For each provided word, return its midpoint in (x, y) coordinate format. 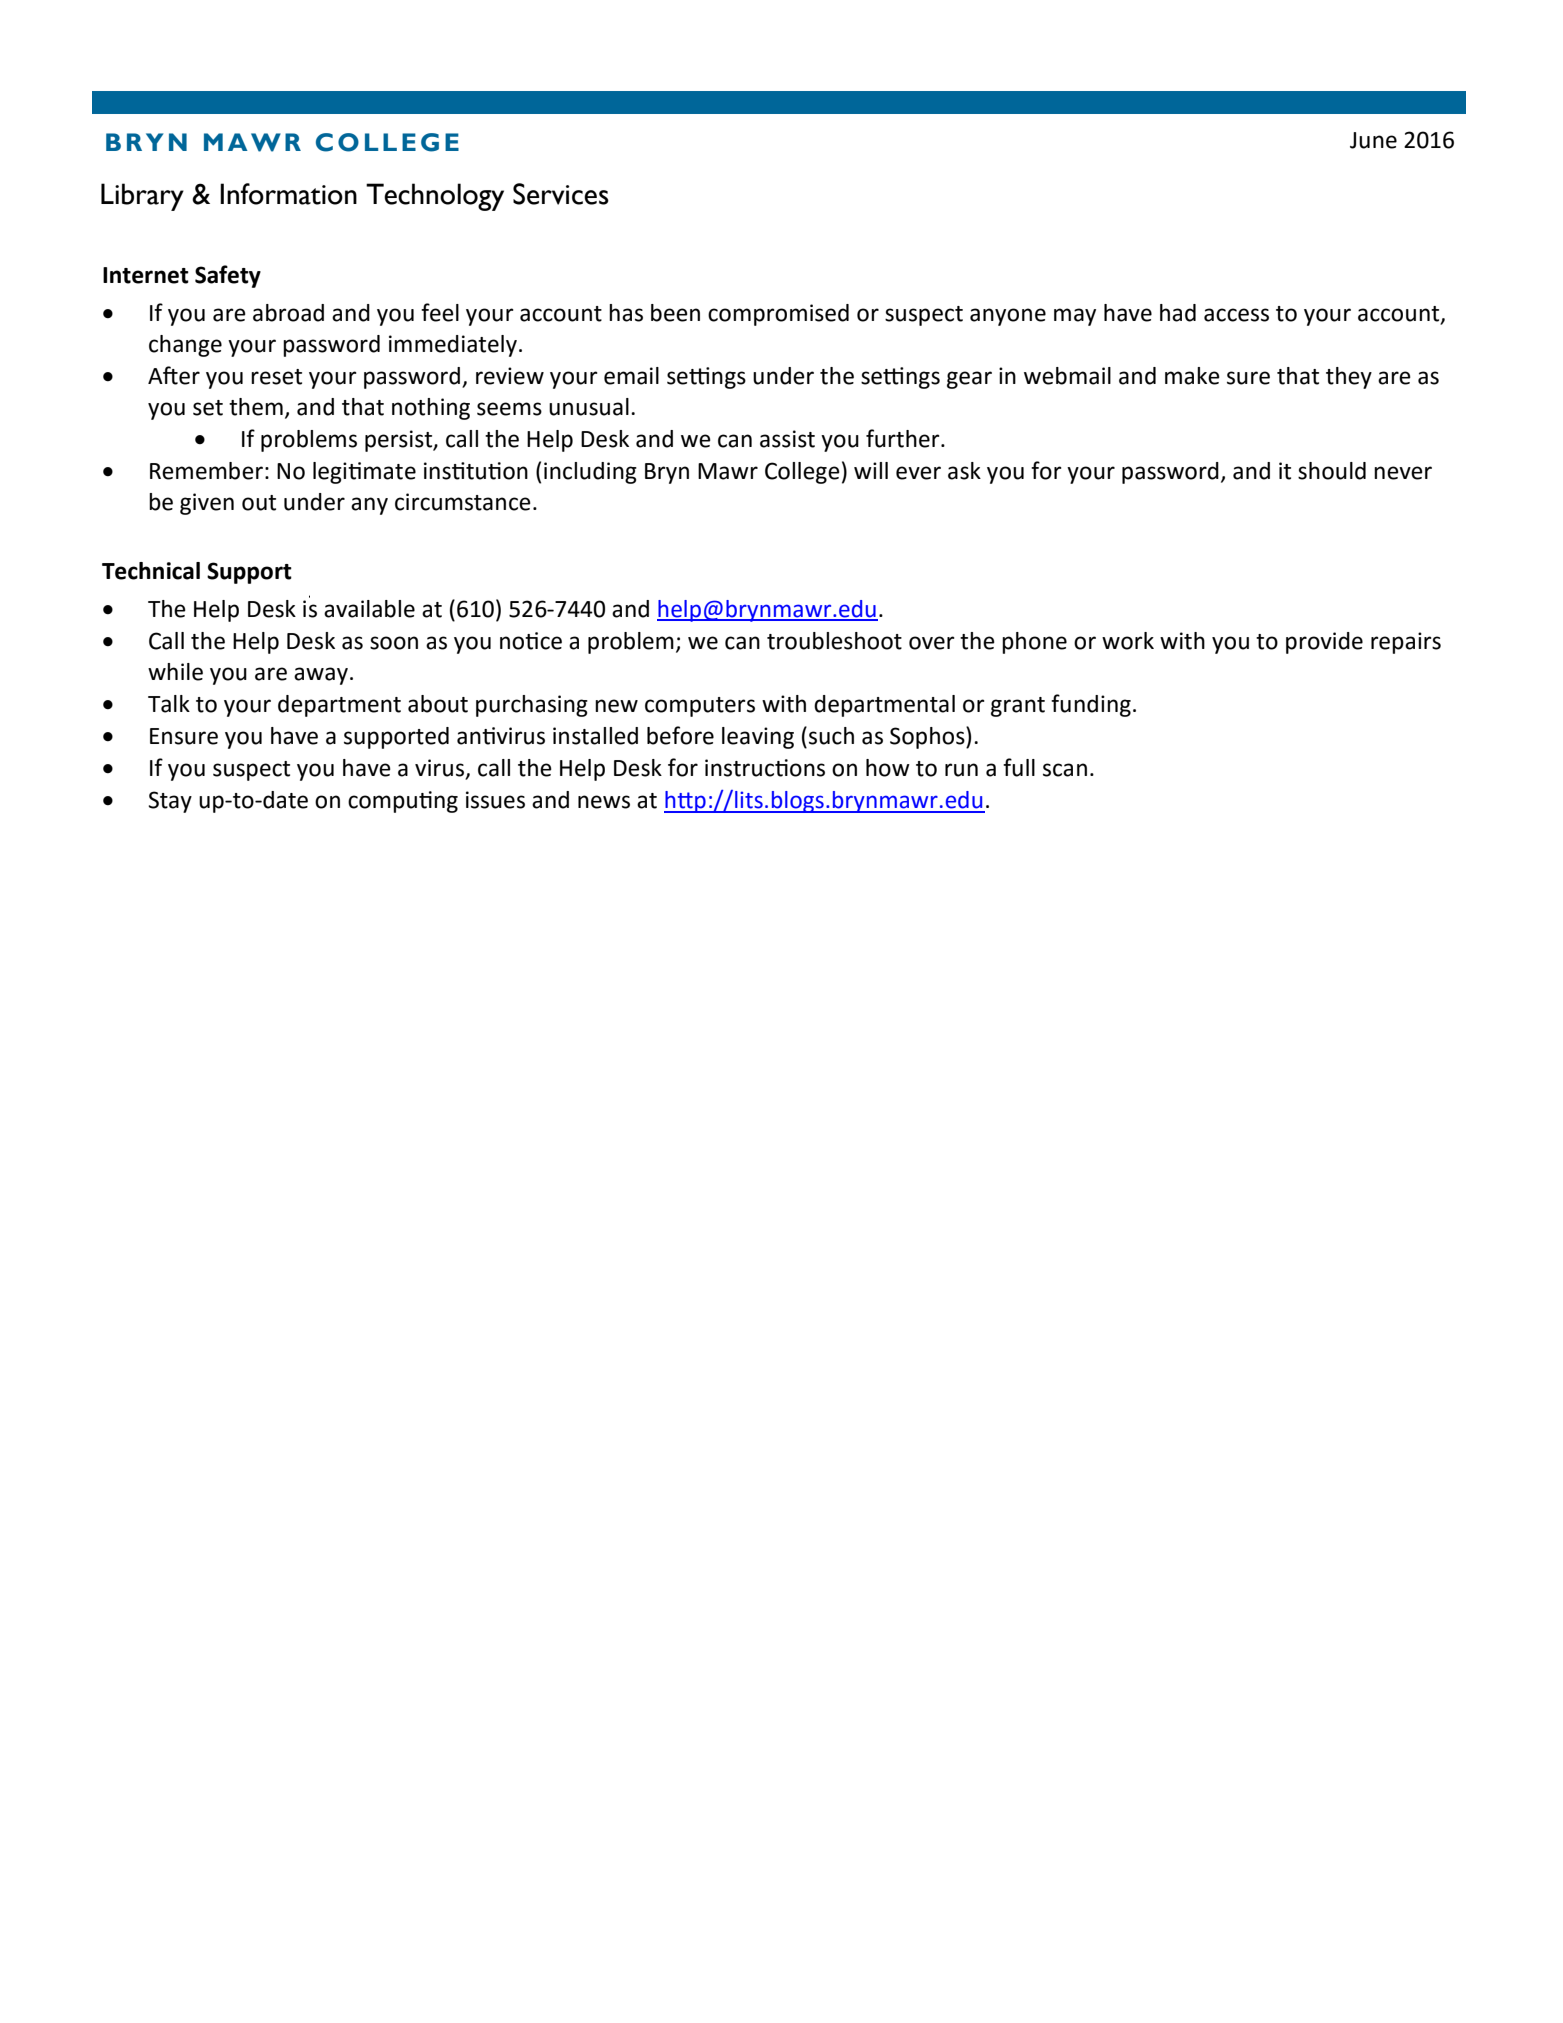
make (1192, 376)
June (1373, 140)
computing (403, 802)
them (256, 407)
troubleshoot (834, 641)
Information (288, 194)
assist (787, 439)
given (207, 504)
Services (561, 194)
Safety (228, 276)
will (871, 470)
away (321, 676)
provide (1324, 643)
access (1236, 315)
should (1332, 471)
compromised (778, 315)
